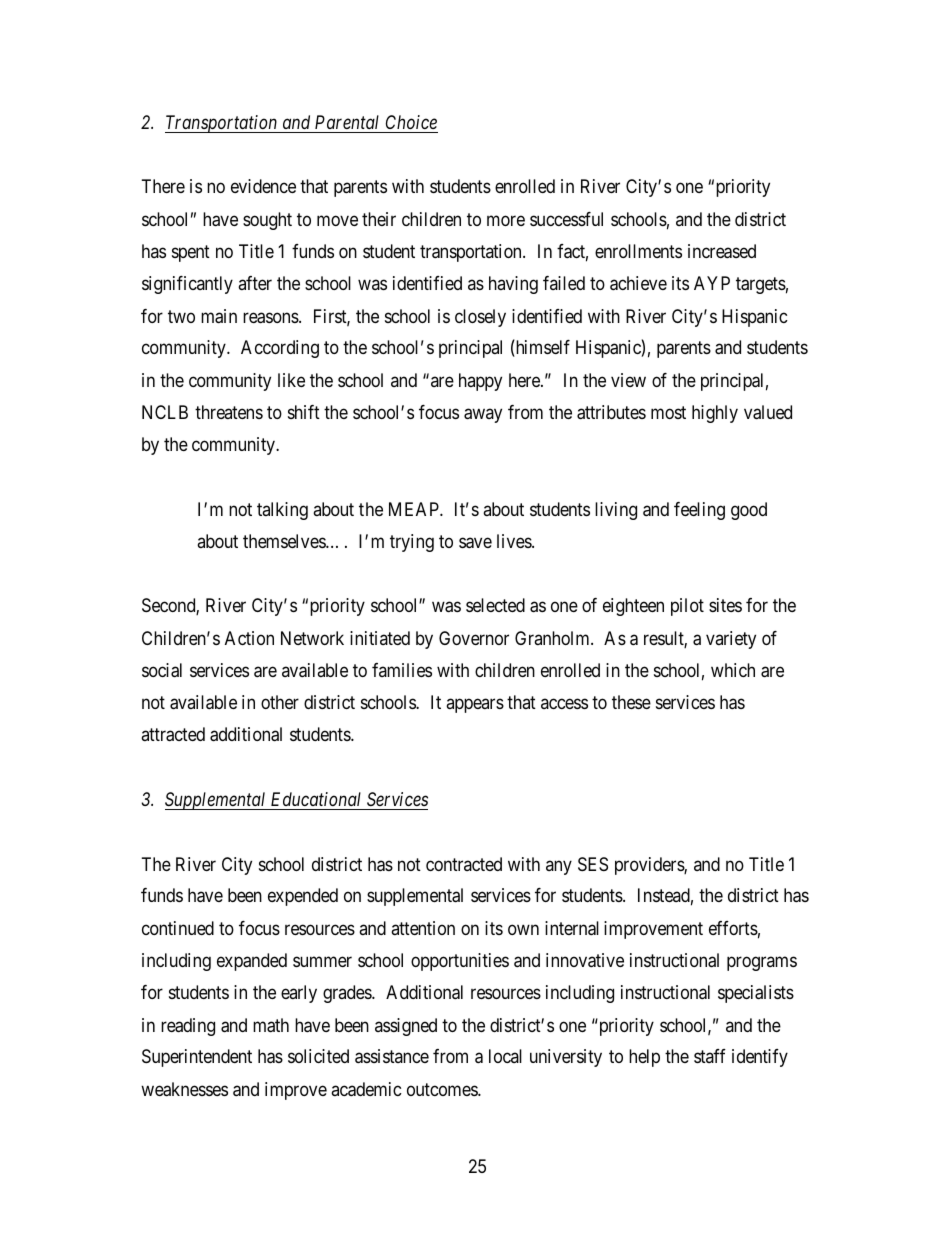 The height and width of the screenshot is (1233, 952). What do you see at coordinates (715, 414) in the screenshot?
I see `highly` at bounding box center [715, 414].
